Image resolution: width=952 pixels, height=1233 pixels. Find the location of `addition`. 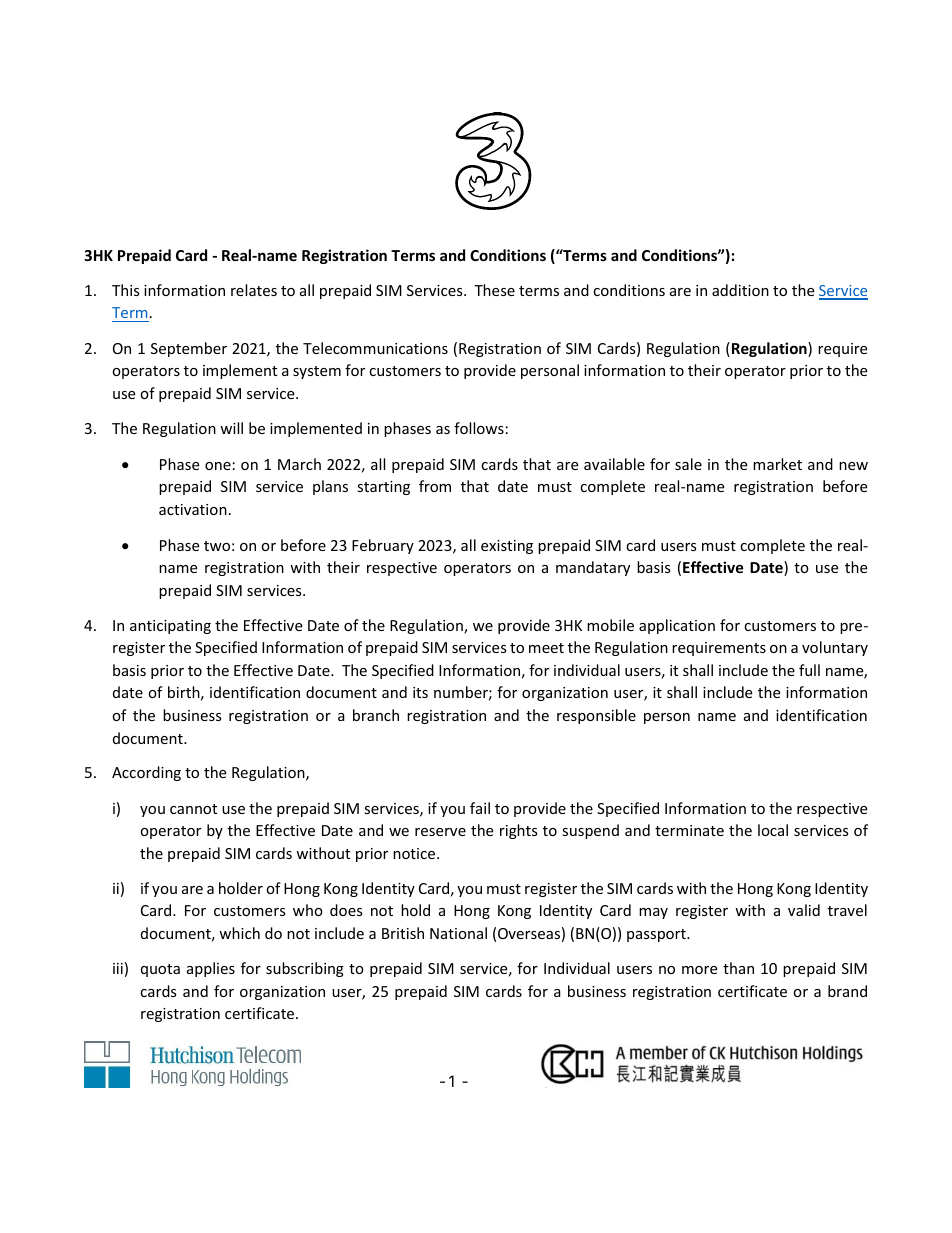

addition is located at coordinates (740, 290).
